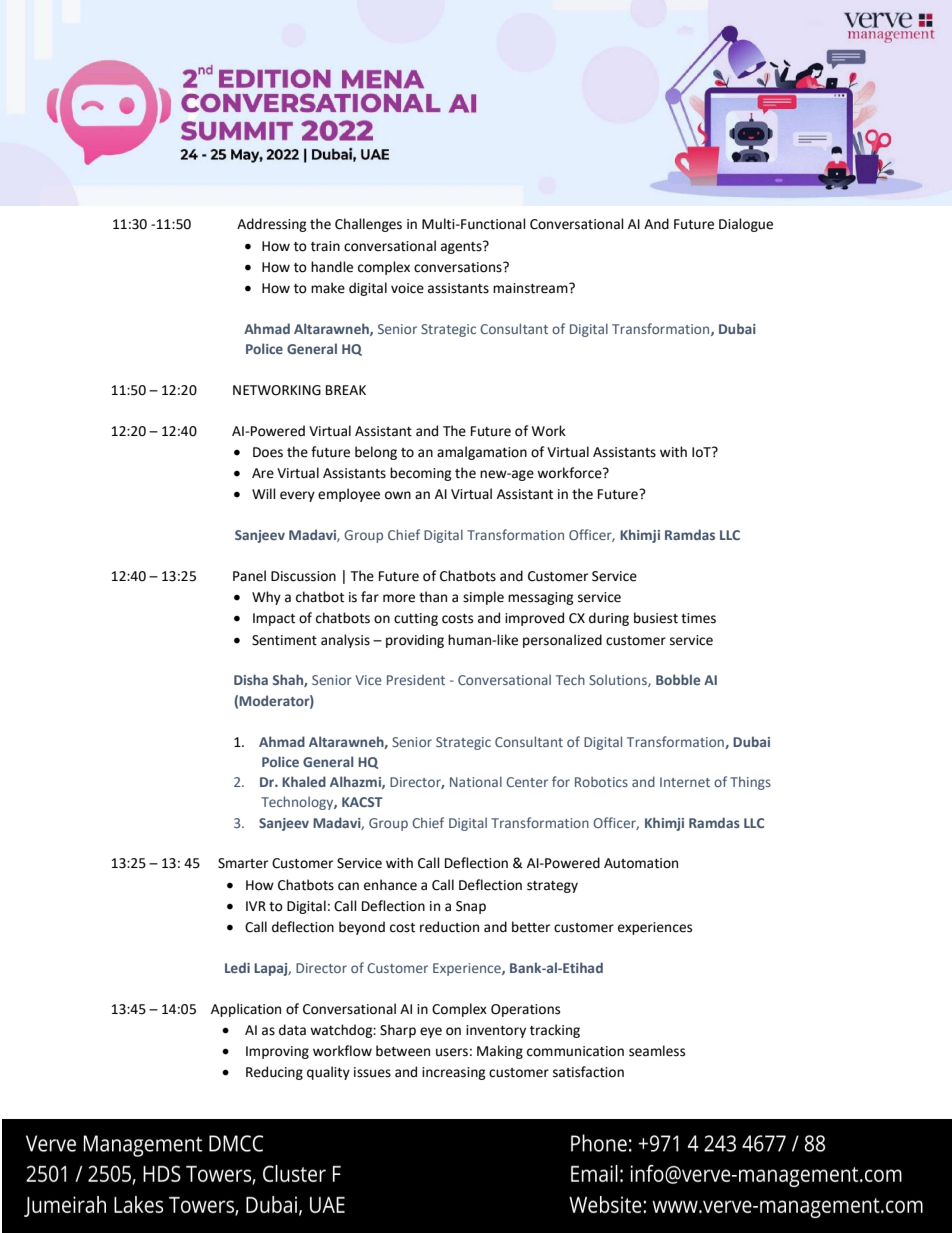  What do you see at coordinates (685, 782) in the document?
I see `Internet` at bounding box center [685, 782].
